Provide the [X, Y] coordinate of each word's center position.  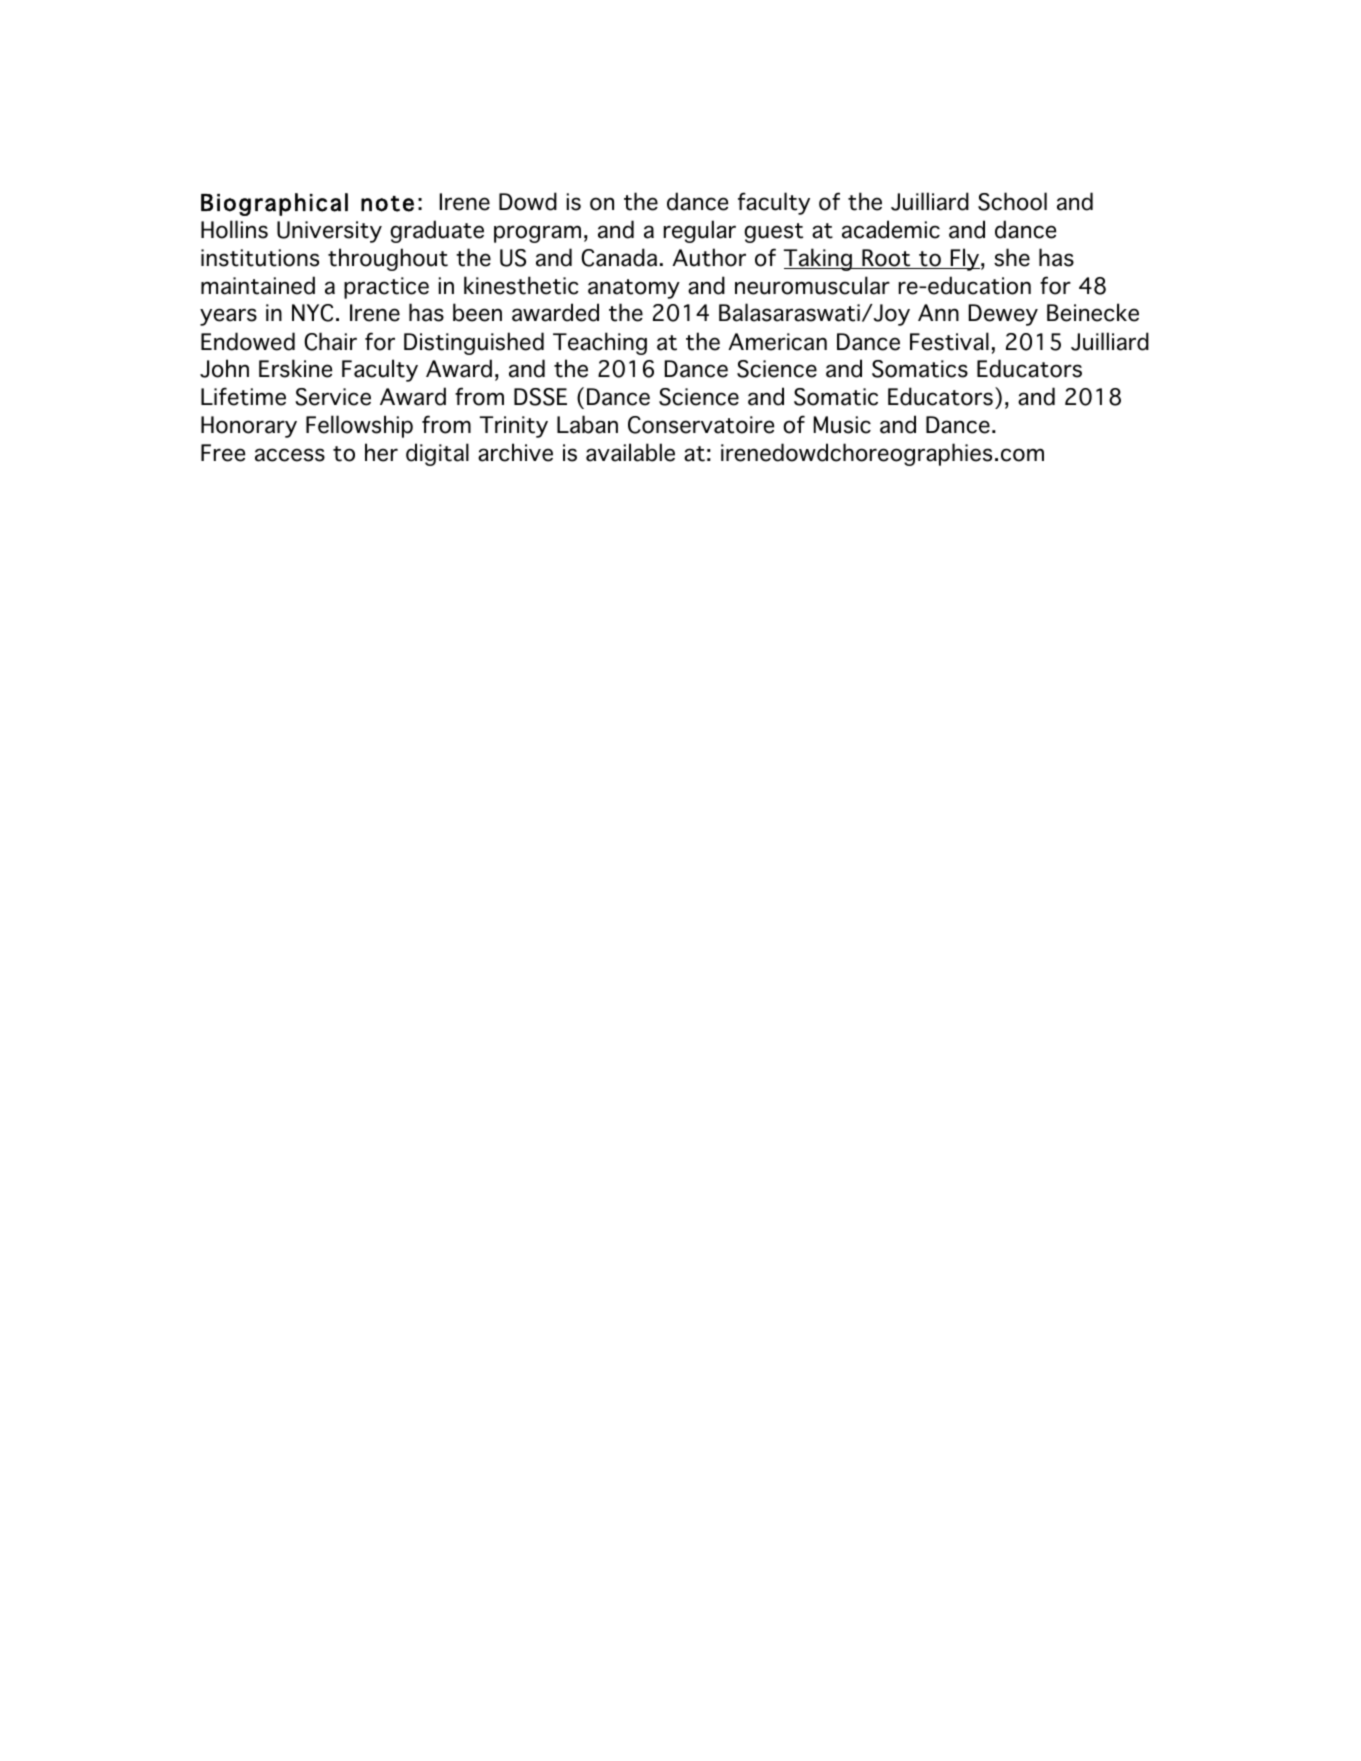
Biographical [274, 204]
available [630, 452]
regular [700, 231]
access [290, 455]
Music [842, 425]
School [1012, 201]
